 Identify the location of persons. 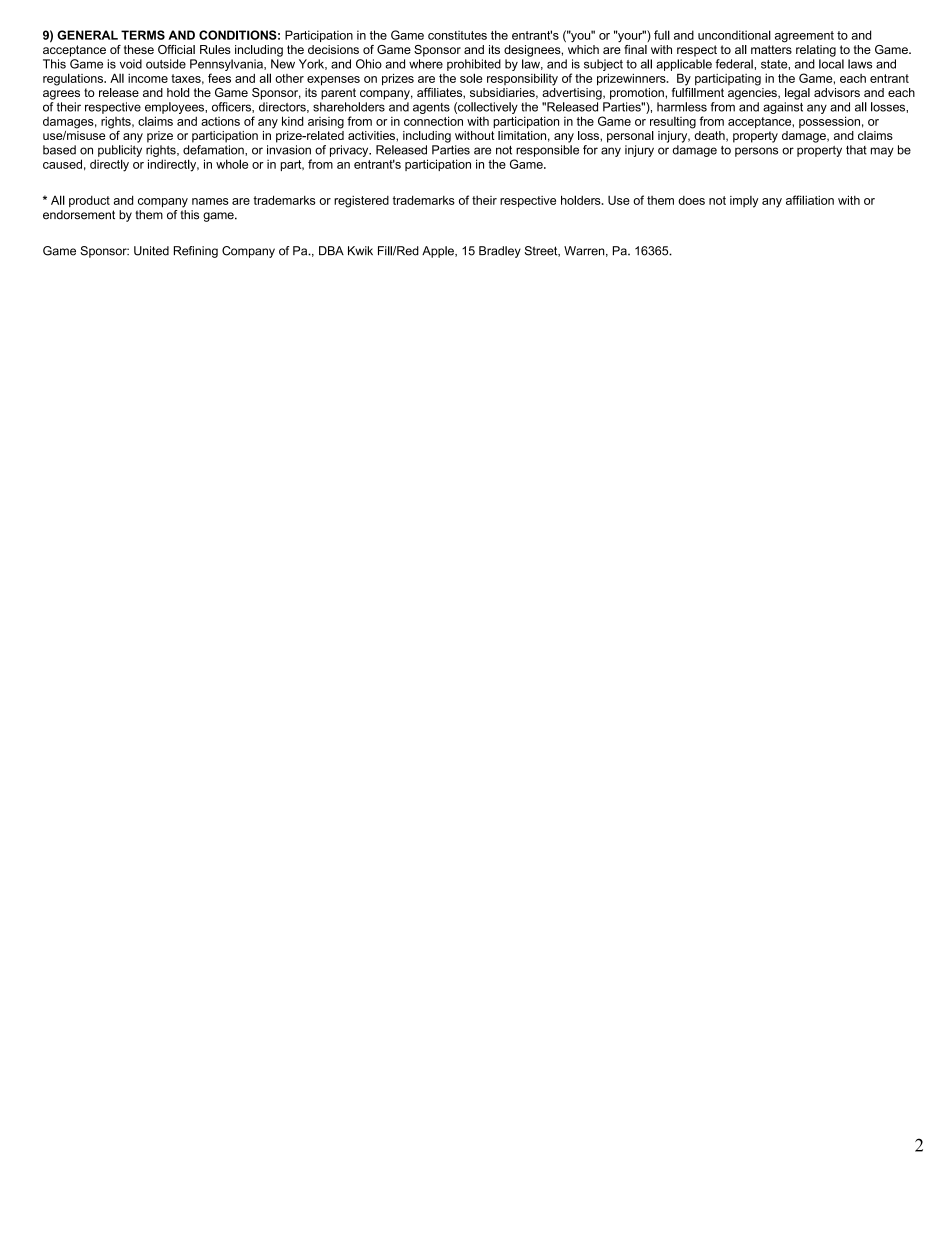
(756, 152).
